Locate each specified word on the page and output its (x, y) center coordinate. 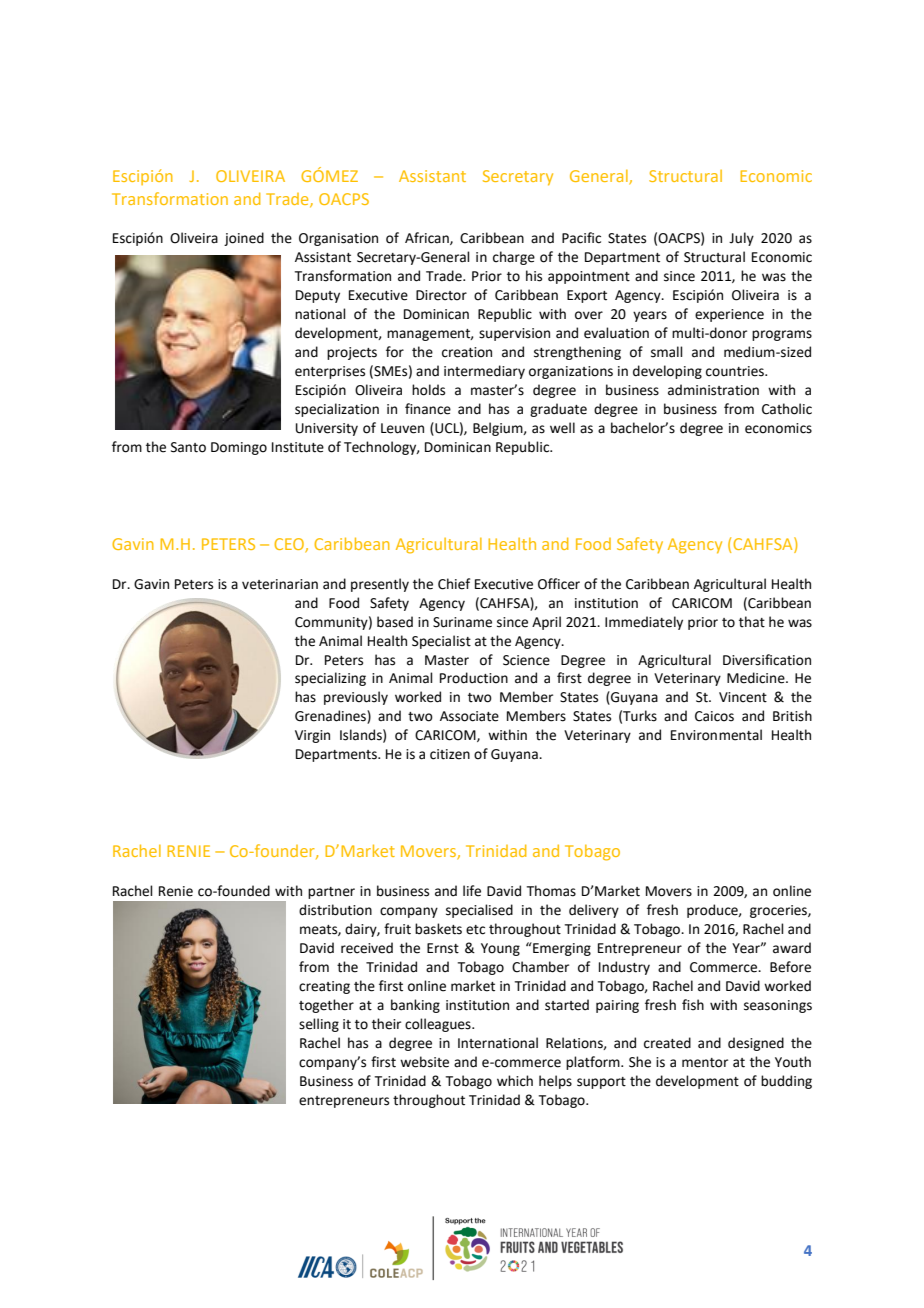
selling (319, 1025)
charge (514, 258)
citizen (450, 754)
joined (244, 239)
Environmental (716, 735)
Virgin (312, 736)
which (515, 1081)
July (741, 239)
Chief (454, 584)
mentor (705, 1063)
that (752, 622)
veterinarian (280, 584)
